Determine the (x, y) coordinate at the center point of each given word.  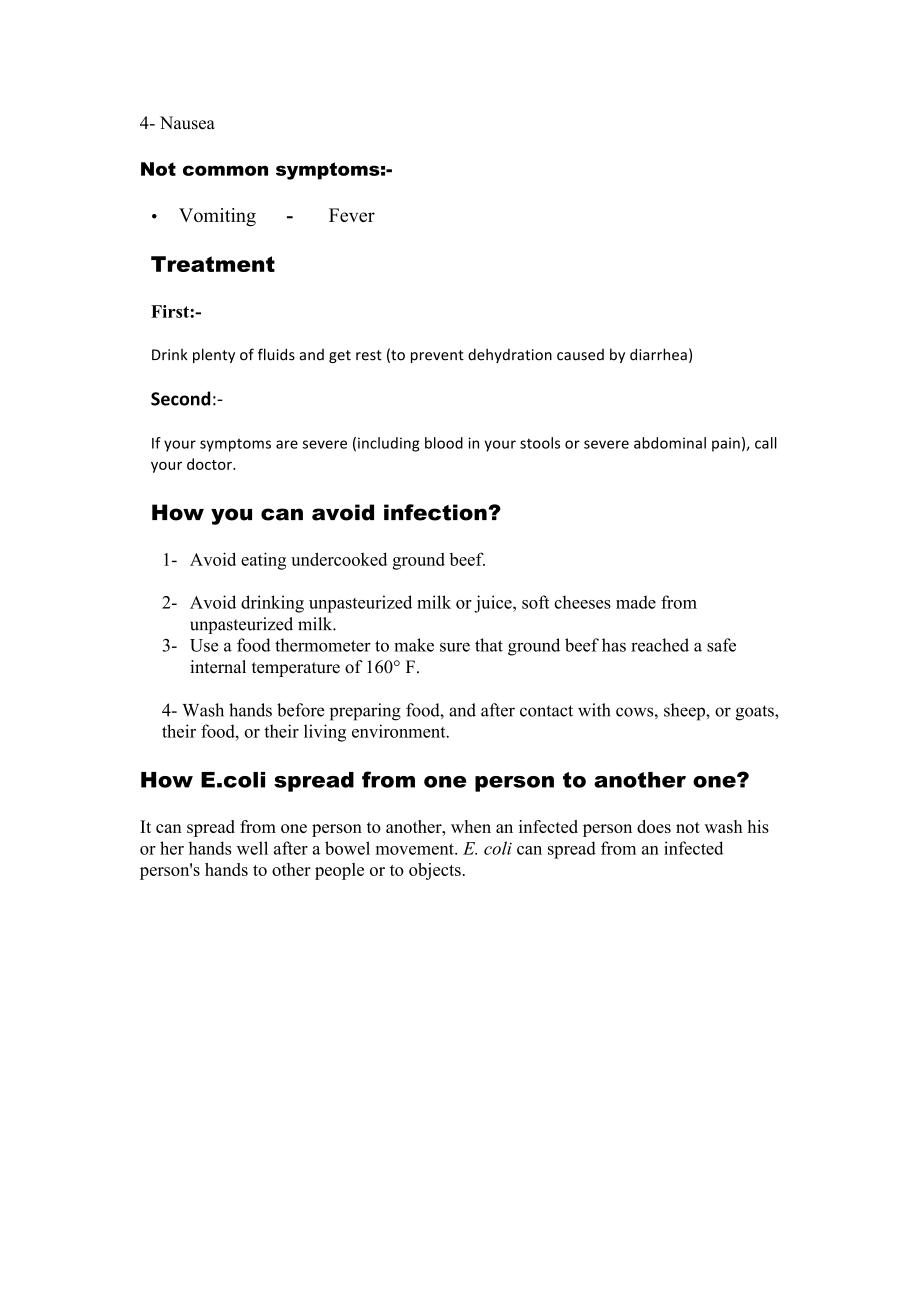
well (252, 848)
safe (721, 645)
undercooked (339, 559)
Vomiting (217, 217)
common (225, 170)
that (489, 645)
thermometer (323, 645)
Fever (352, 215)
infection (436, 512)
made (636, 602)
